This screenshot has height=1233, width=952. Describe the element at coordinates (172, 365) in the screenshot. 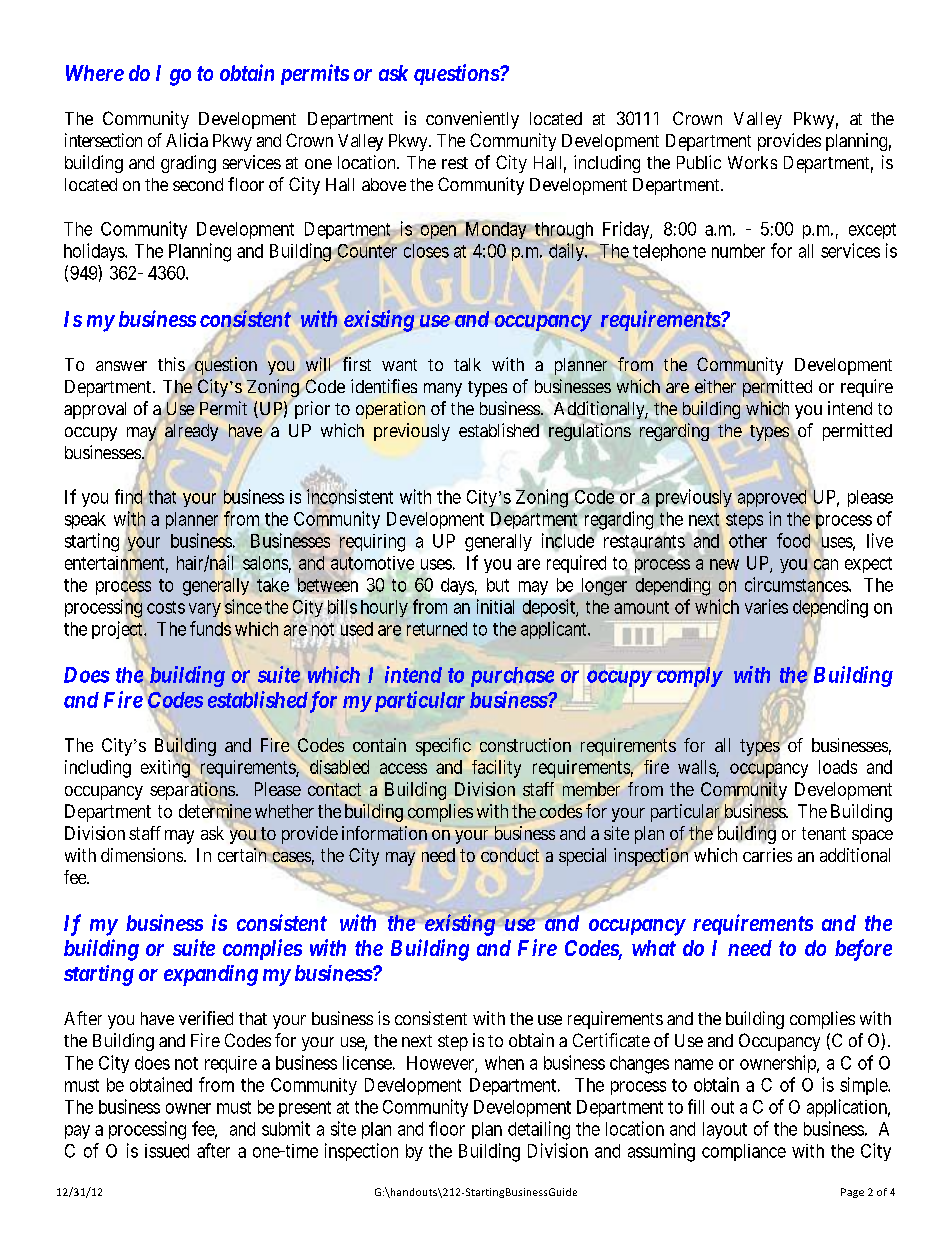

I see `this` at that location.
